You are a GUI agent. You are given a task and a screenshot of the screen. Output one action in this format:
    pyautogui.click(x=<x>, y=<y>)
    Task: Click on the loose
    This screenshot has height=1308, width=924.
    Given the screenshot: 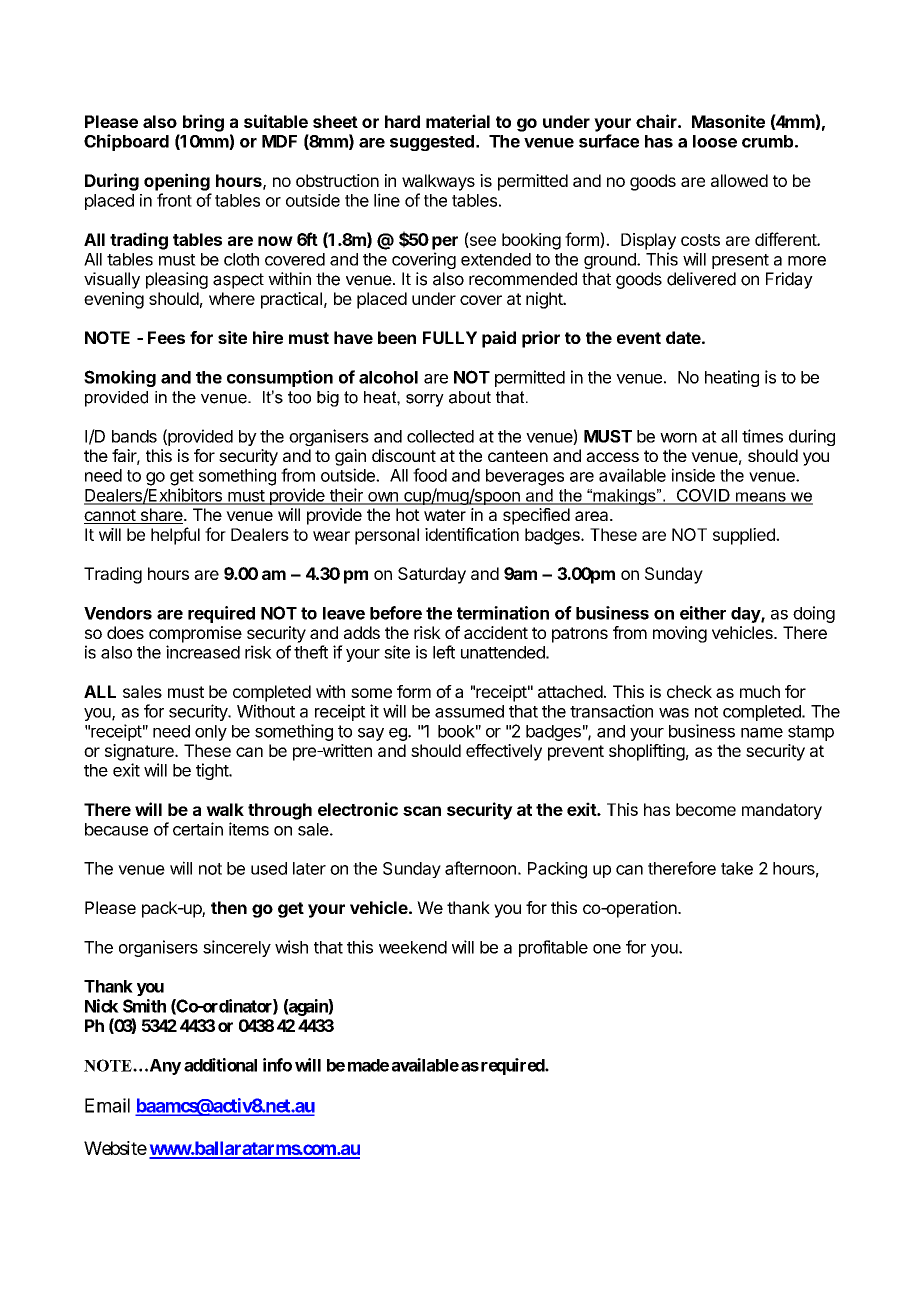 What is the action you would take?
    pyautogui.click(x=715, y=141)
